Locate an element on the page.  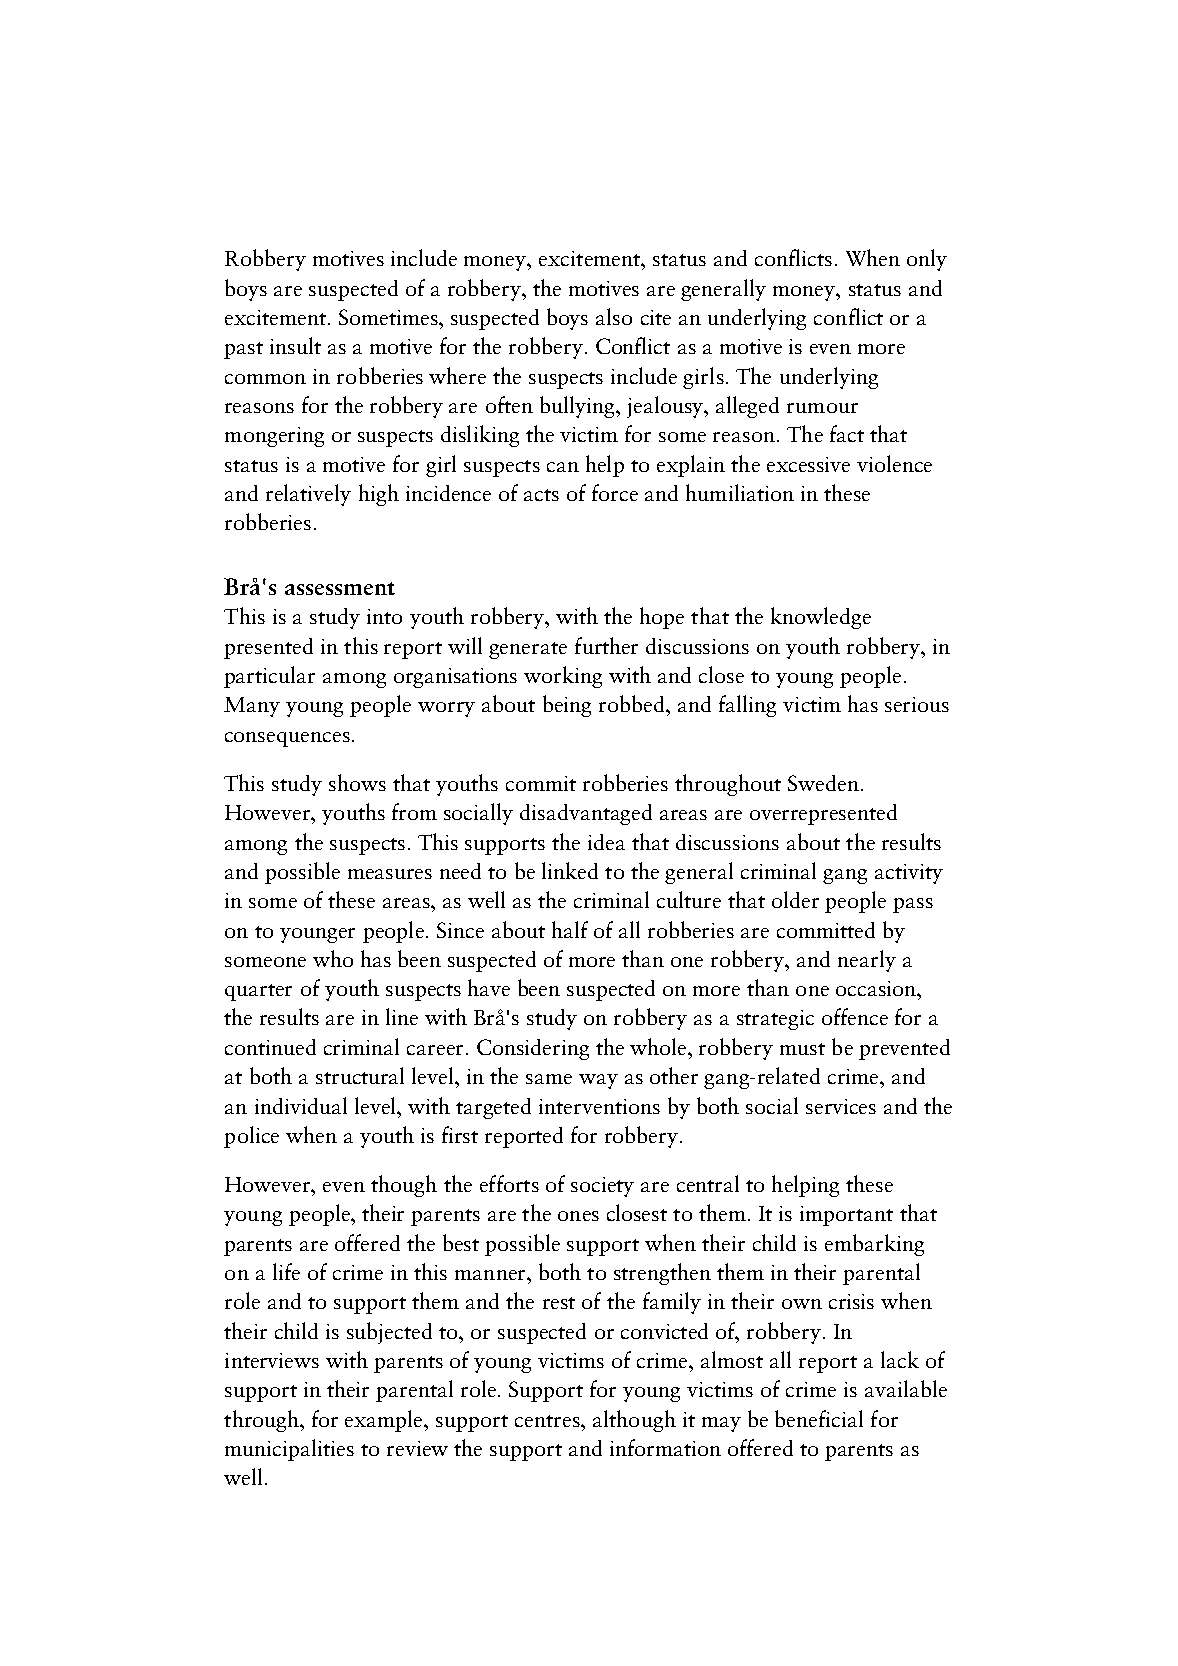
important is located at coordinates (846, 1216).
